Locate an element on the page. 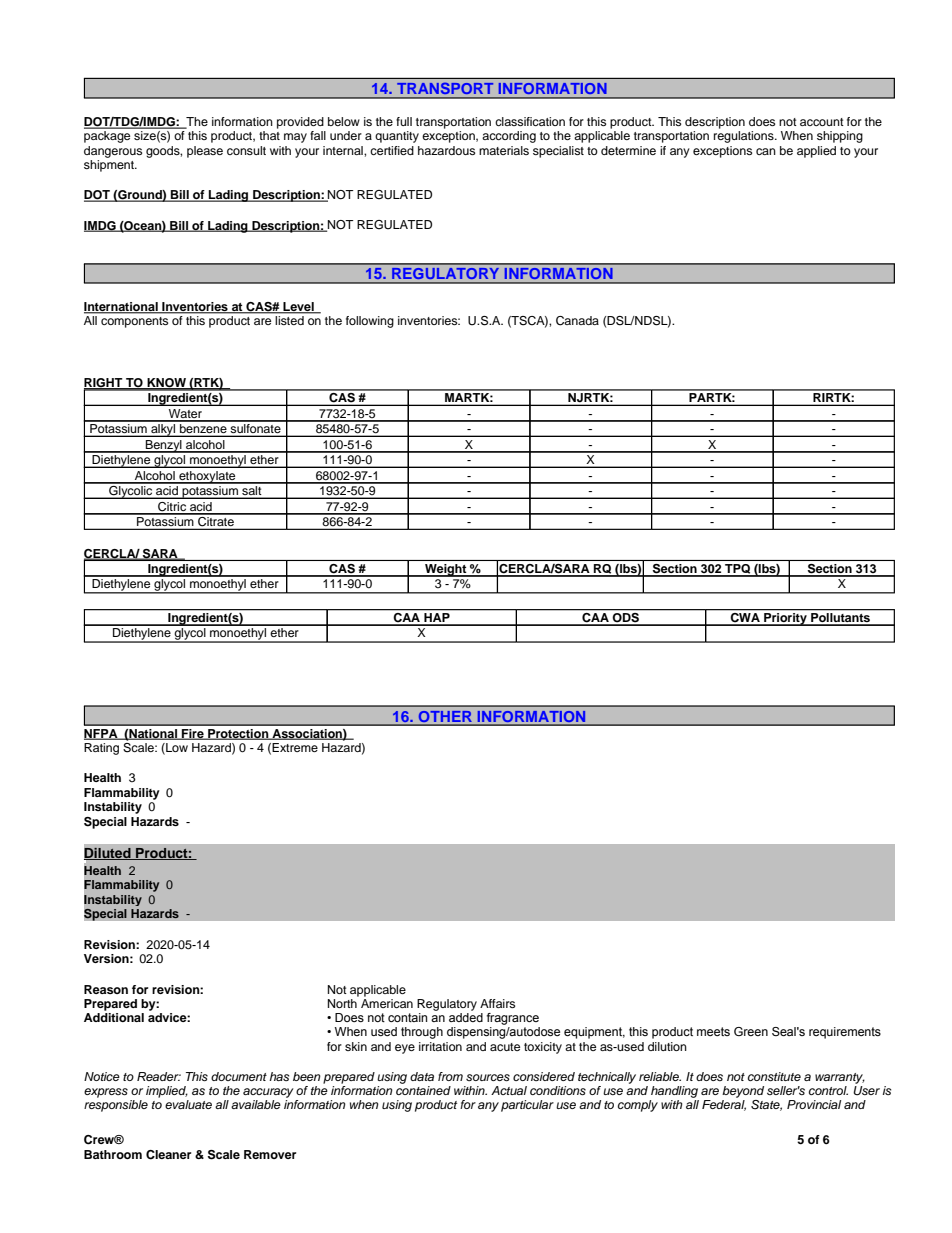 The height and width of the page is (1233, 952). KNOW is located at coordinates (166, 384).
